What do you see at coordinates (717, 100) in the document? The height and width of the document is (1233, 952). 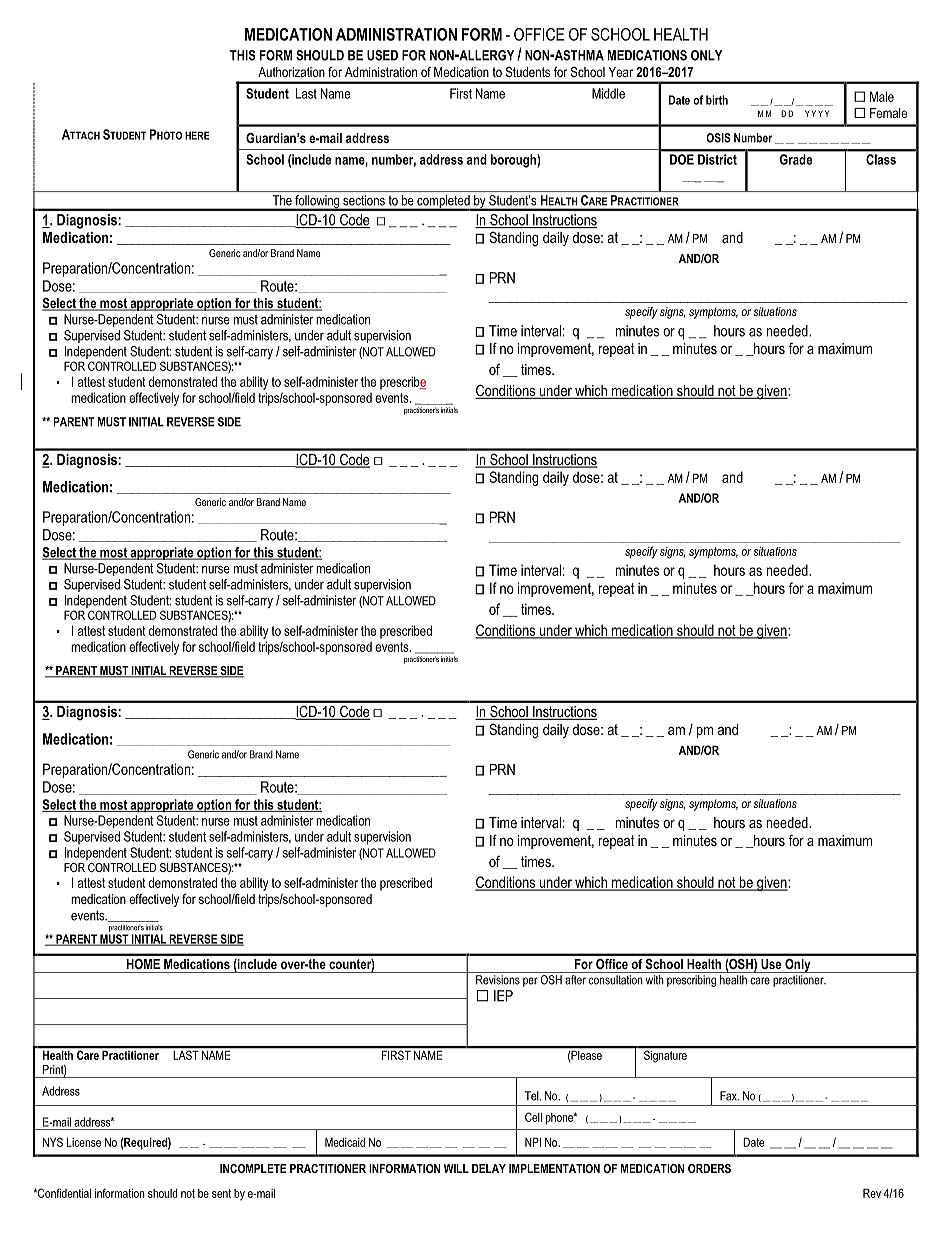 I see `birth` at bounding box center [717, 100].
